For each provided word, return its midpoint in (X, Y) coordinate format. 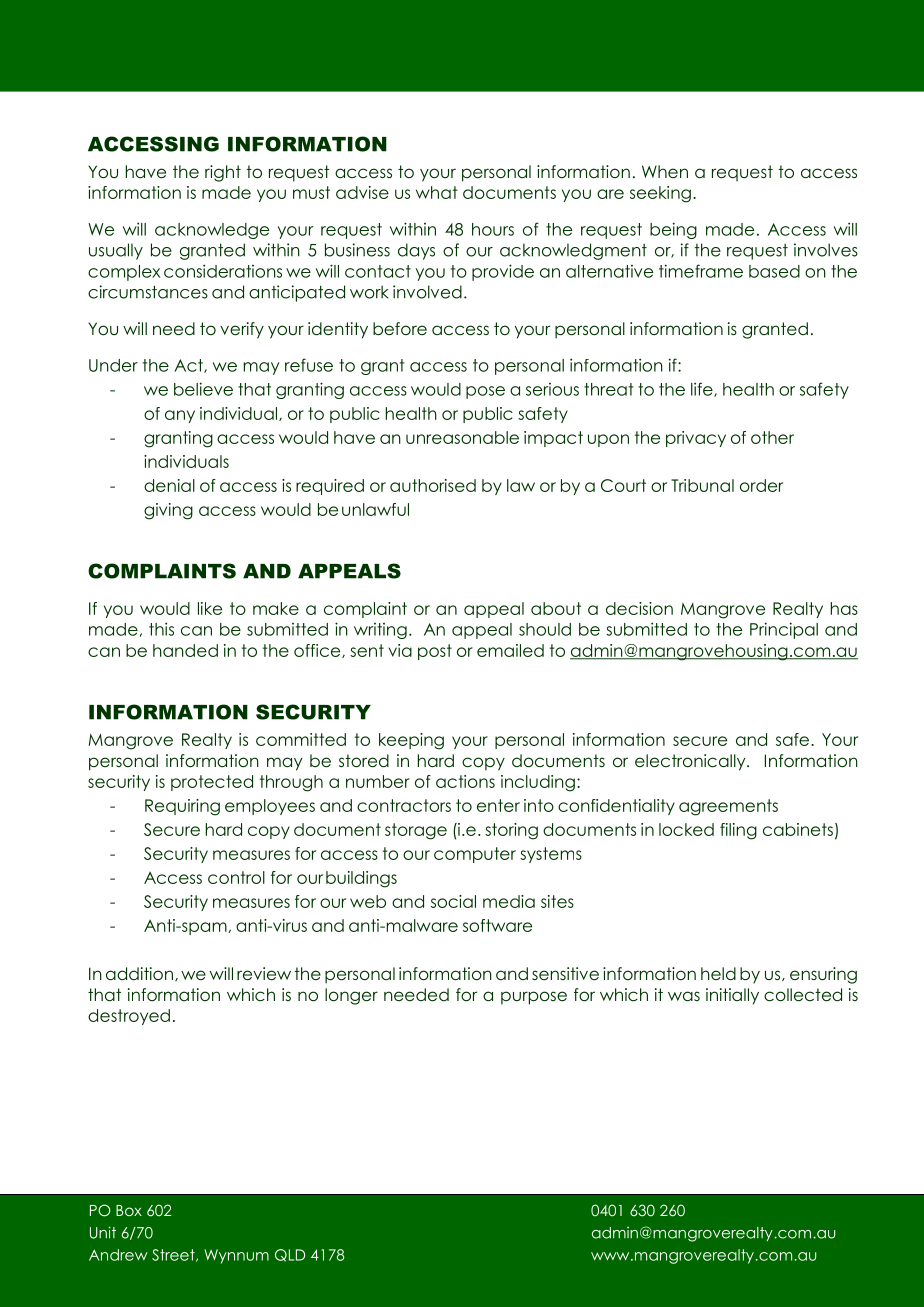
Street (174, 1255)
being (673, 230)
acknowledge (212, 231)
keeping (411, 741)
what (437, 192)
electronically (691, 762)
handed (185, 650)
